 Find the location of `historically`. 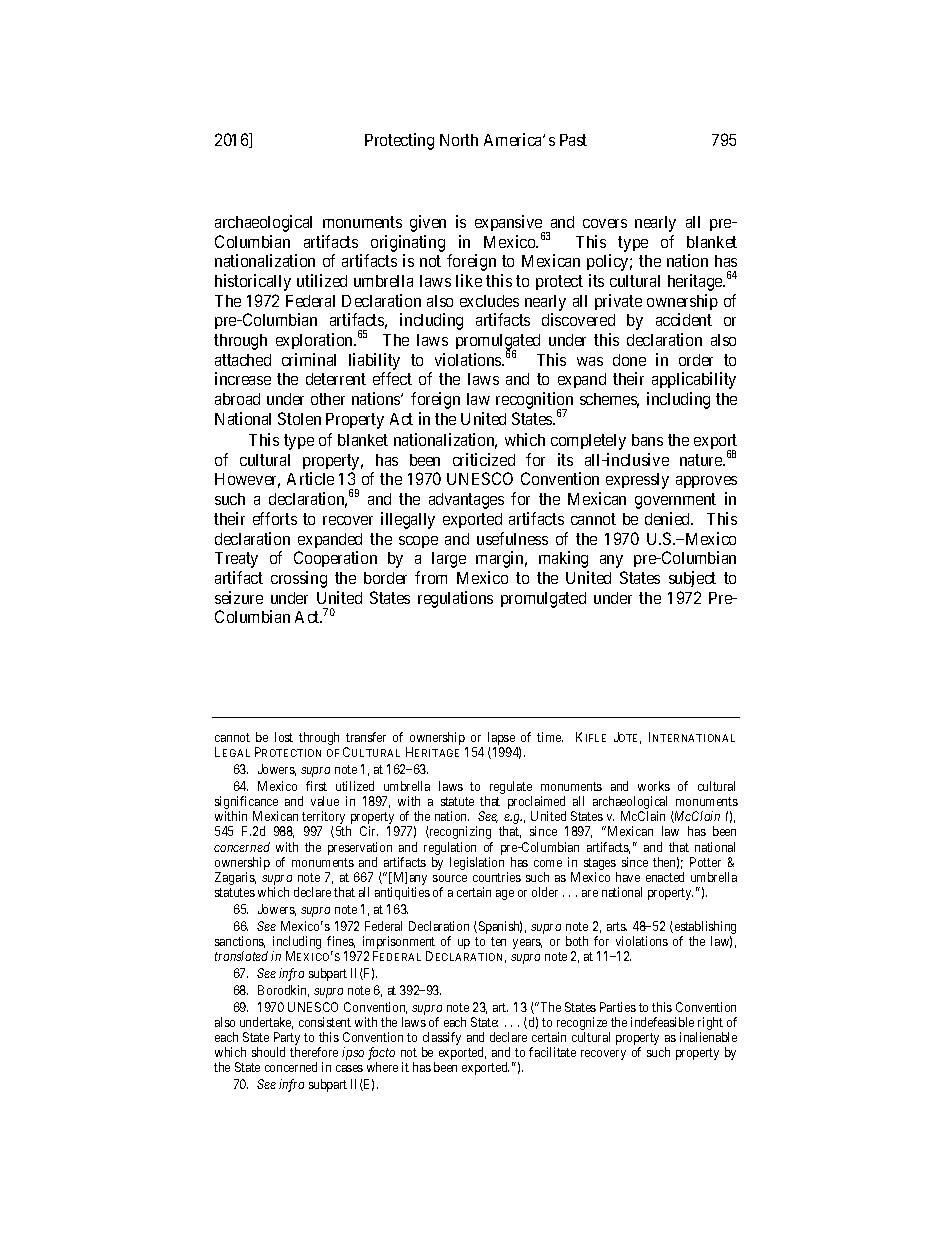

historically is located at coordinates (253, 282).
